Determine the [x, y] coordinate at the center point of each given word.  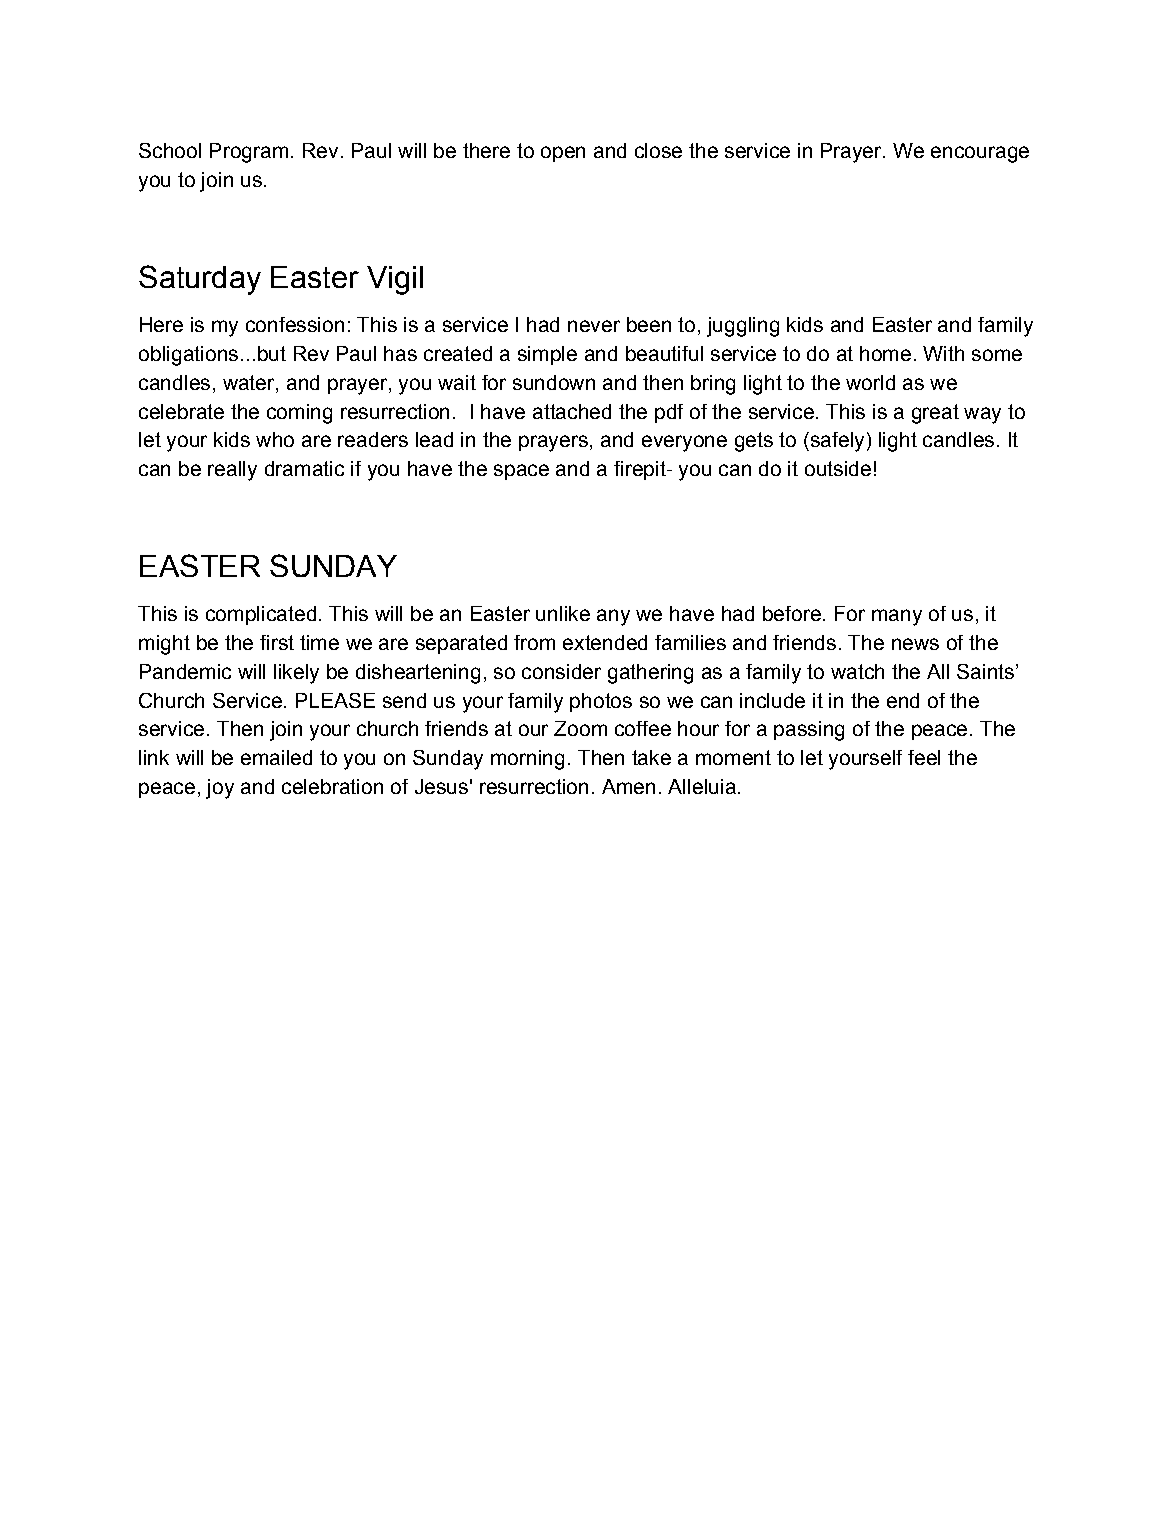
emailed [276, 757]
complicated [261, 615]
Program [249, 153]
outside [838, 468]
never [594, 326]
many [897, 617]
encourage [980, 154]
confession [295, 324]
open [563, 154]
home [885, 353]
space [521, 472]
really [232, 471]
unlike [563, 613]
